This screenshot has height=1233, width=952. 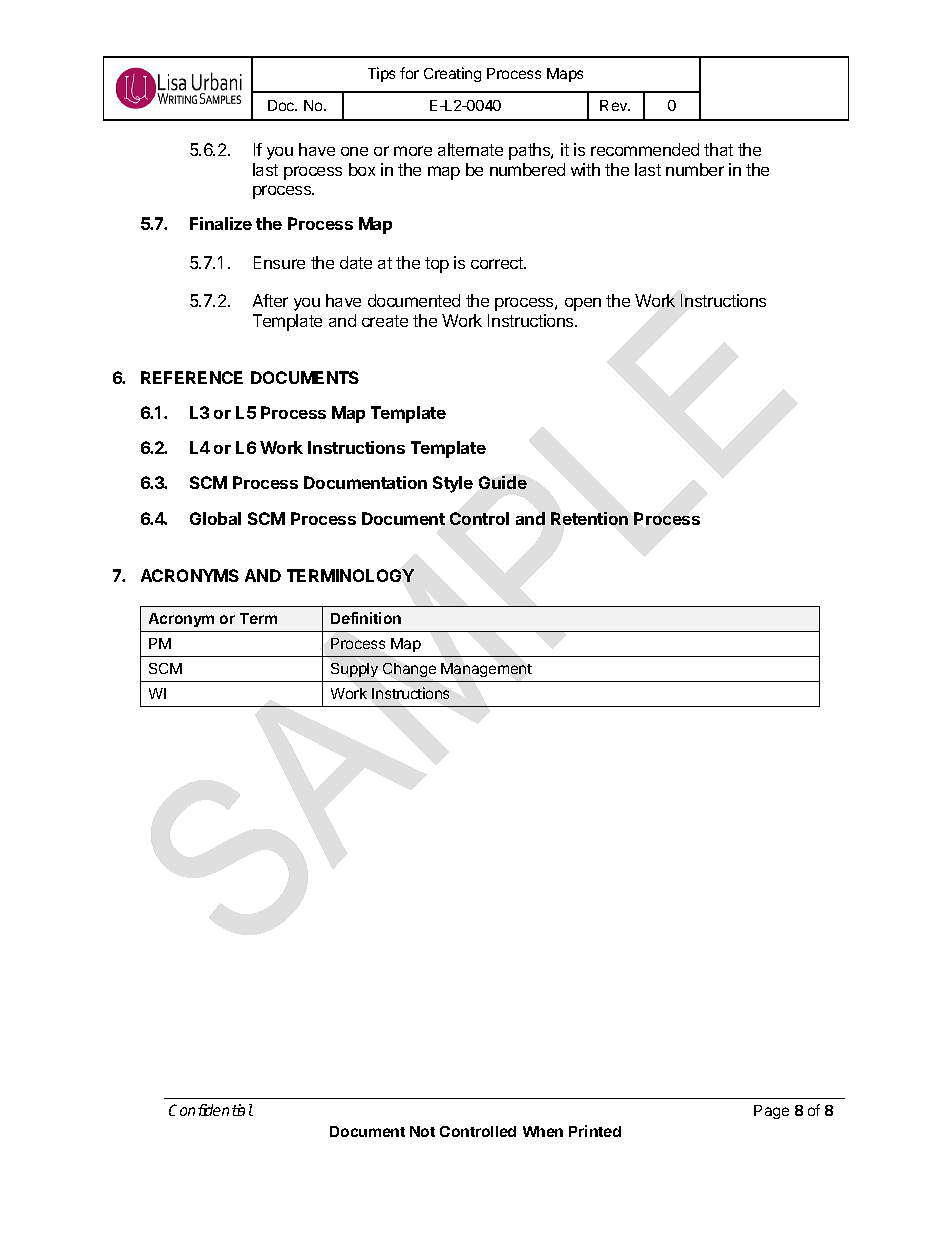 What do you see at coordinates (589, 518) in the screenshot?
I see `Retention` at bounding box center [589, 518].
